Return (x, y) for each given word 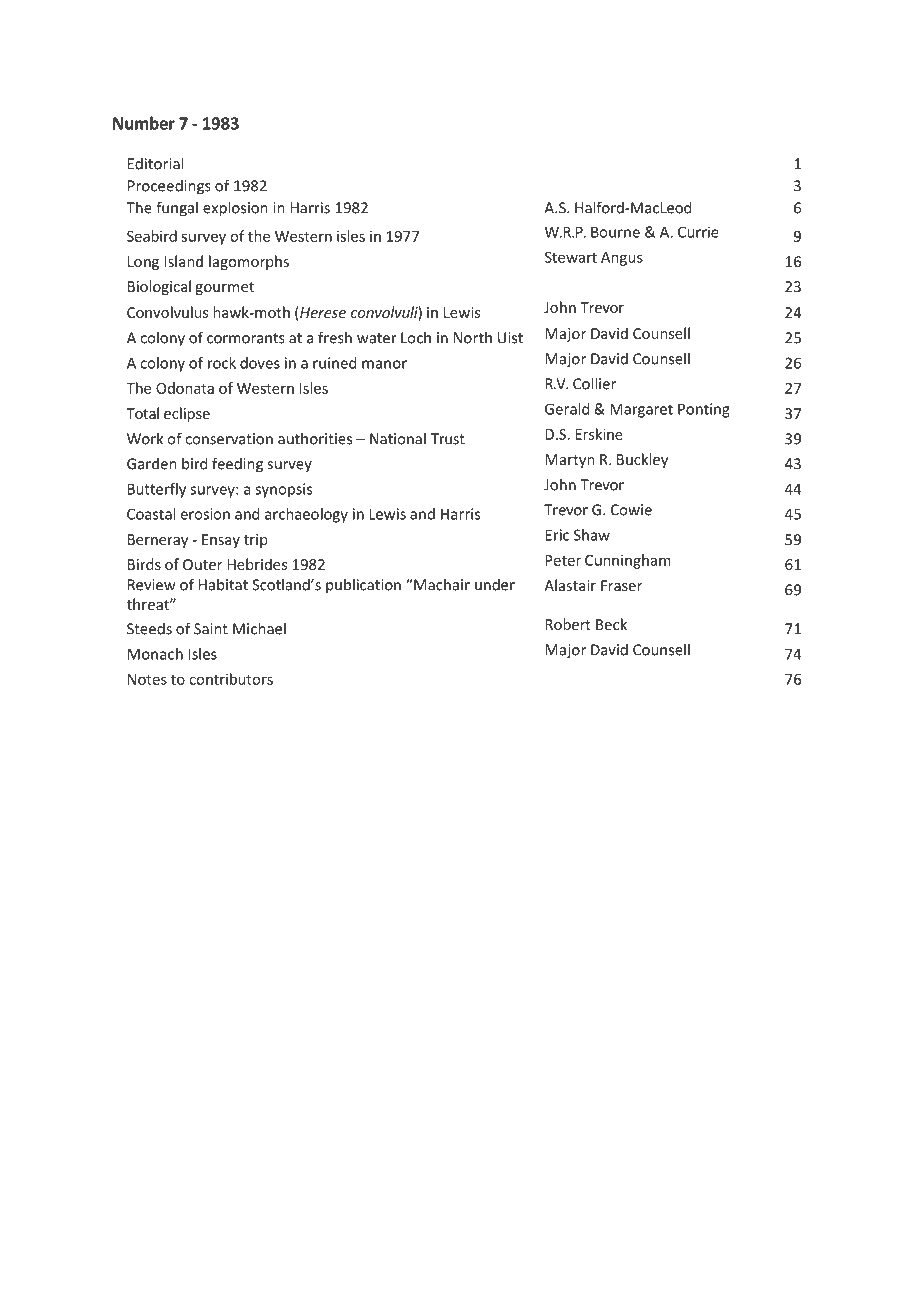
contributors (231, 679)
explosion (235, 209)
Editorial (155, 163)
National (398, 438)
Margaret (641, 410)
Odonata (185, 388)
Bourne (615, 232)
